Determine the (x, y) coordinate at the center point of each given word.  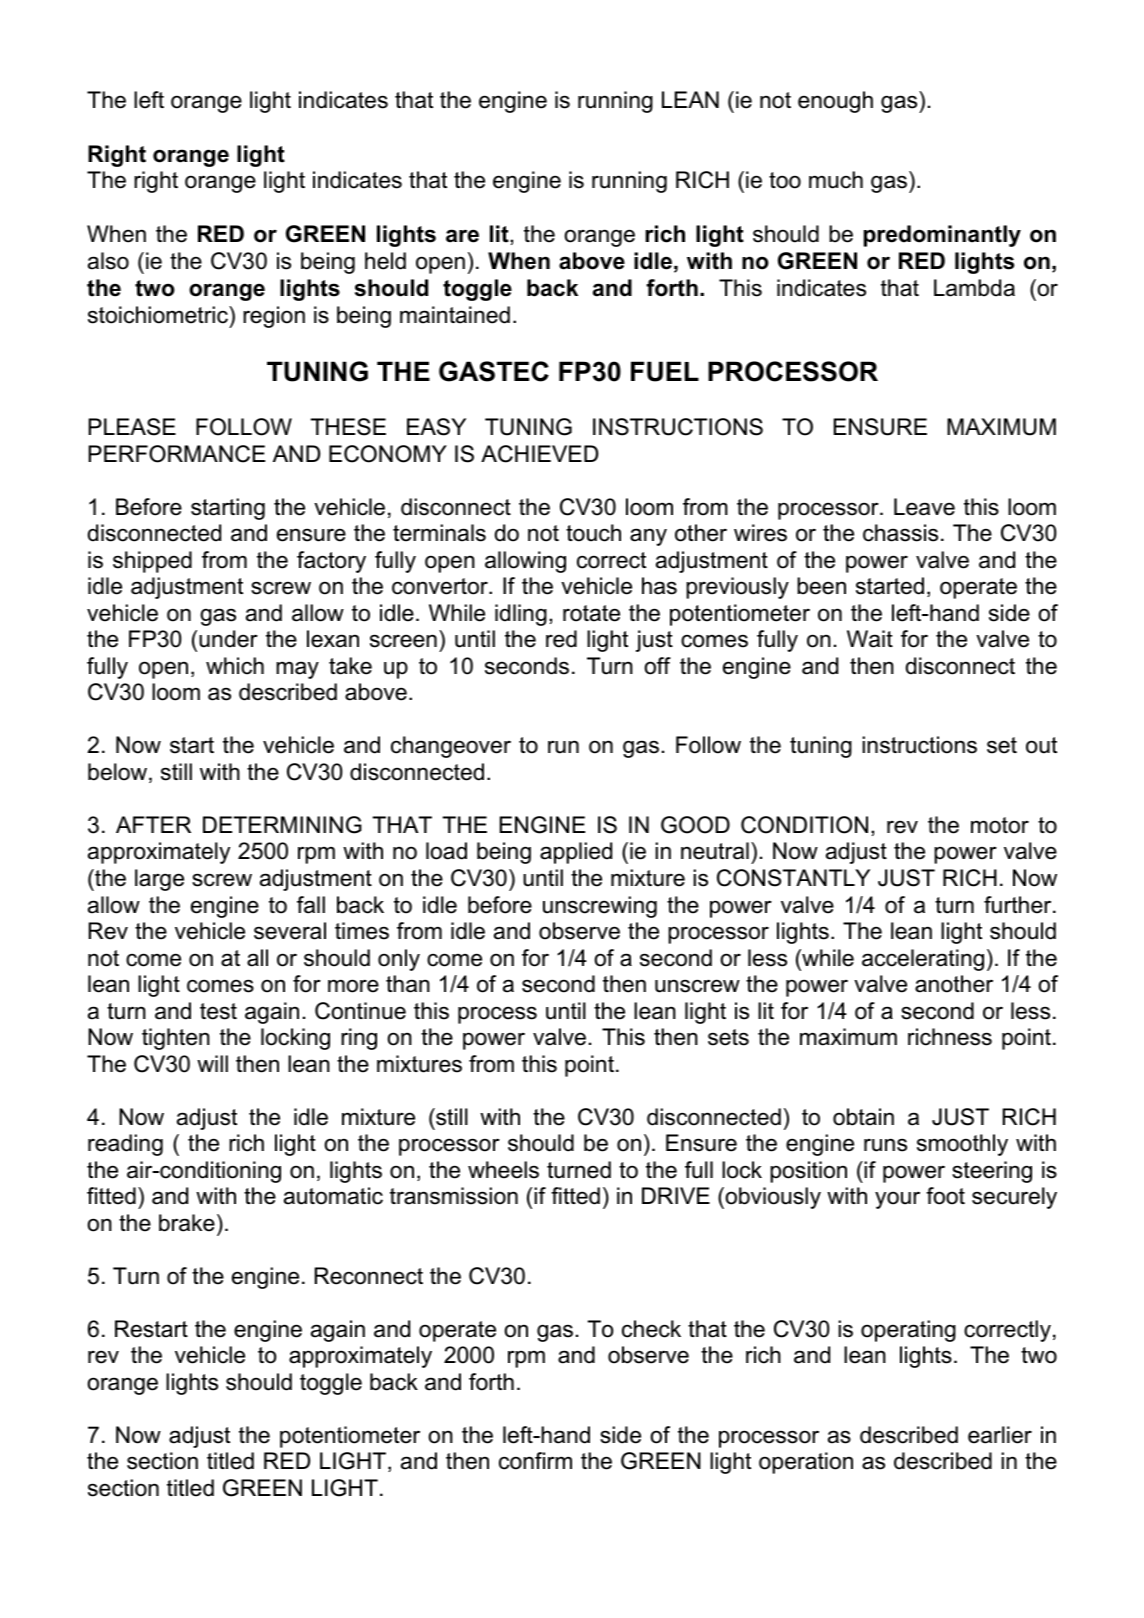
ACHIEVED (539, 454)
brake (187, 1223)
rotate (591, 613)
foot (945, 1196)
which (235, 666)
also (108, 261)
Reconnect (369, 1276)
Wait (870, 639)
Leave (924, 507)
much (836, 180)
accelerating (923, 960)
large (159, 880)
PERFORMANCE (176, 454)
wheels (503, 1170)
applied (576, 853)
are (462, 236)
